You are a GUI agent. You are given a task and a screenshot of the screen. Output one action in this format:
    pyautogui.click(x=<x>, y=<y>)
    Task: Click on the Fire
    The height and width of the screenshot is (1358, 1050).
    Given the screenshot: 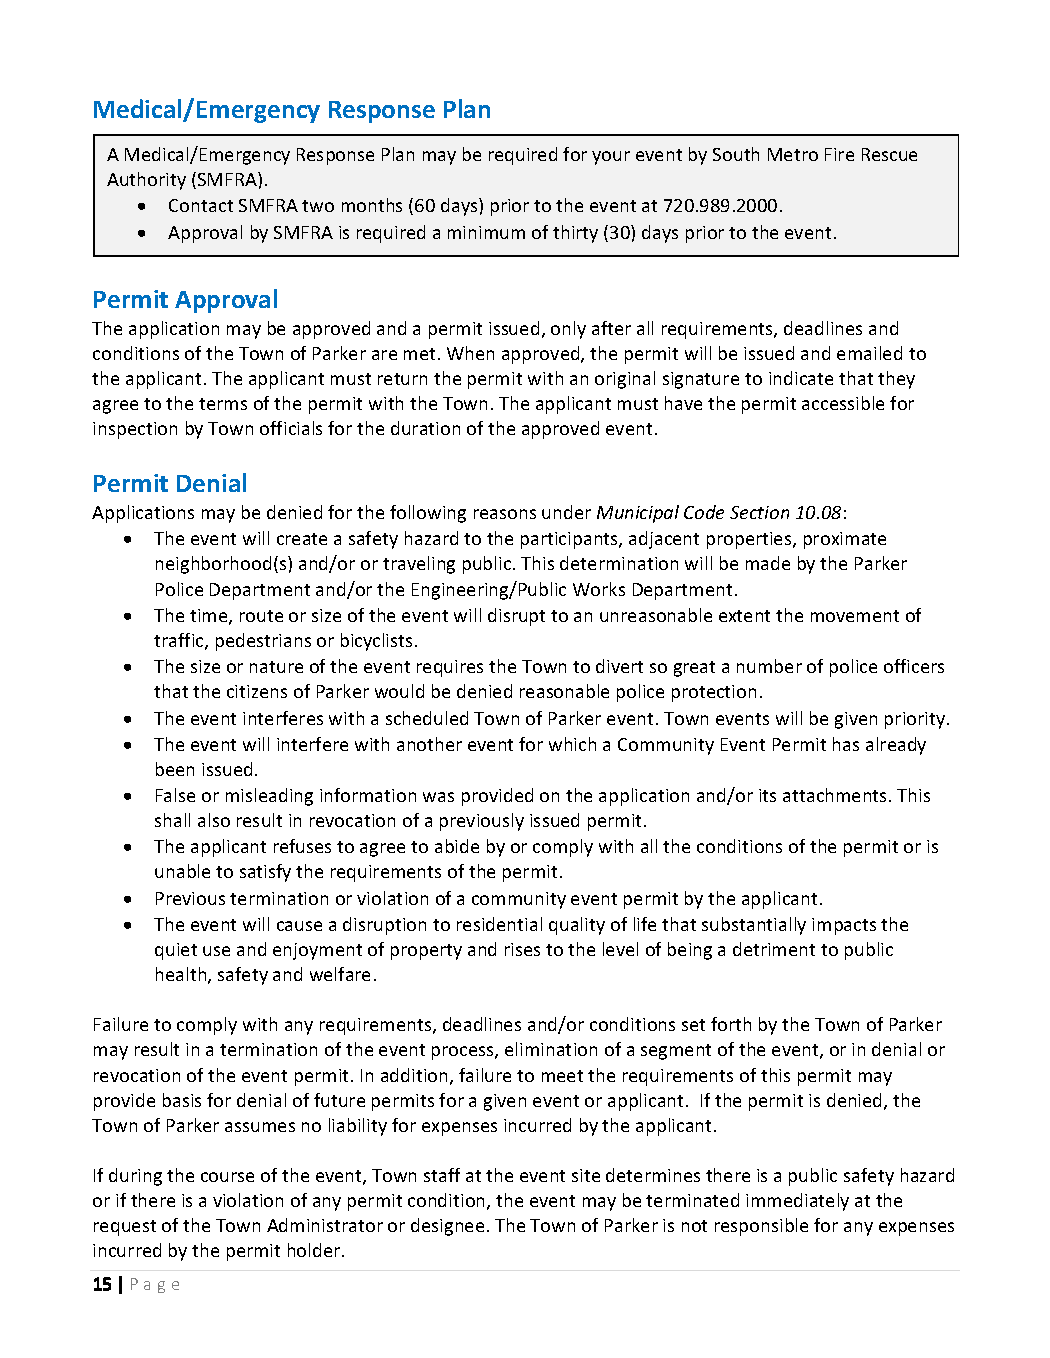 What is the action you would take?
    pyautogui.click(x=839, y=154)
